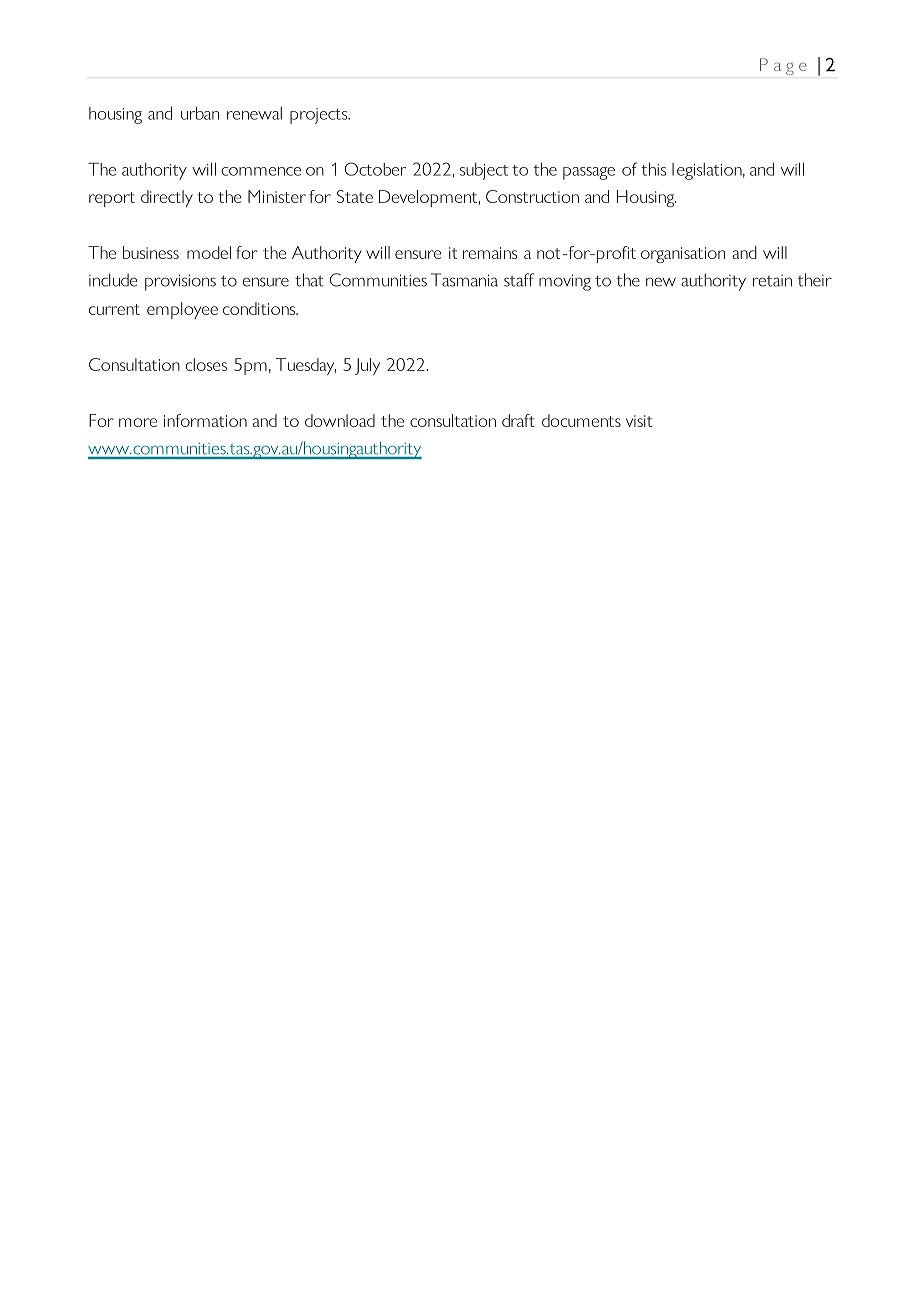  Describe the element at coordinates (180, 282) in the screenshot. I see `provisions` at that location.
